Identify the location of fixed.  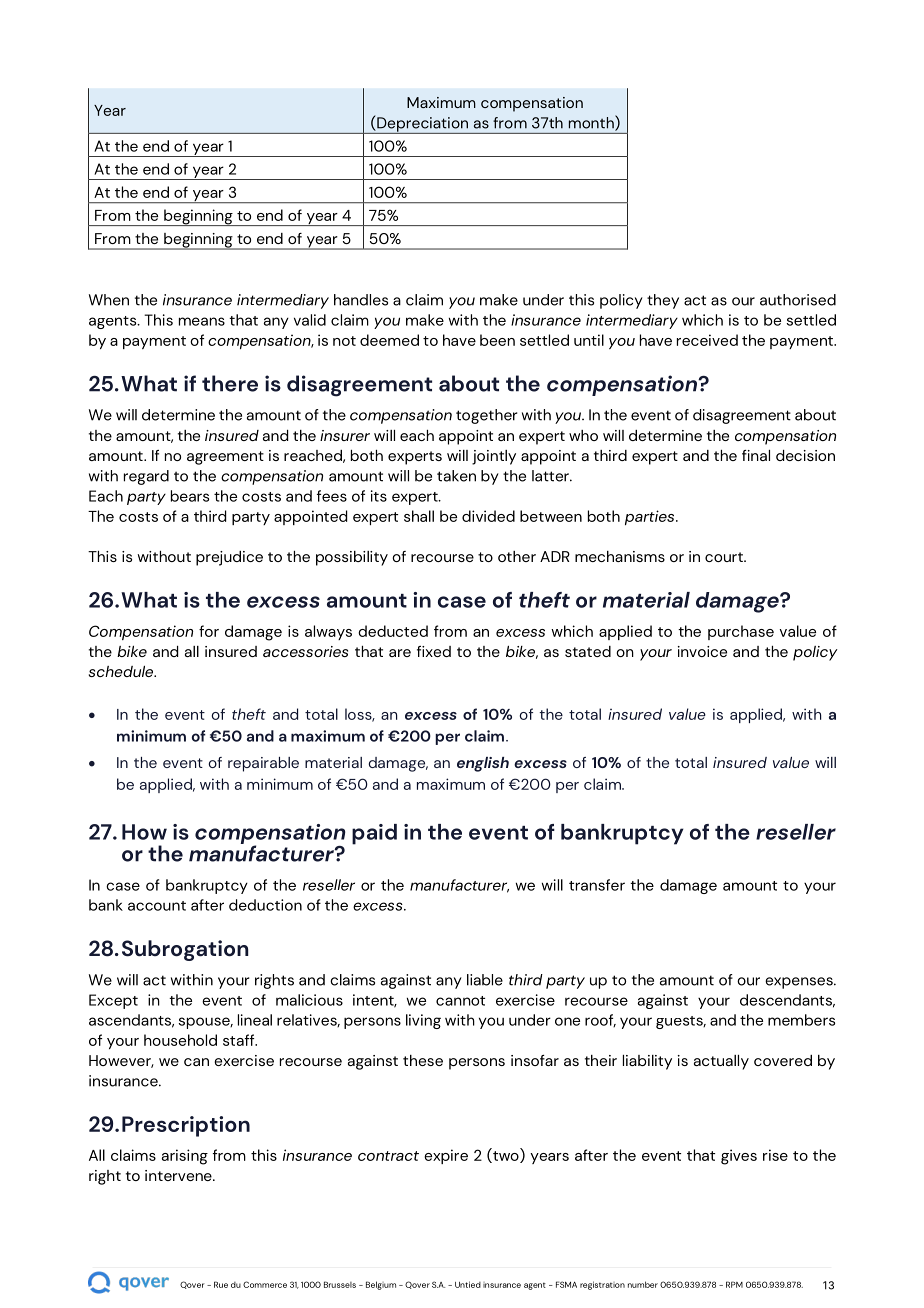
(434, 651).
